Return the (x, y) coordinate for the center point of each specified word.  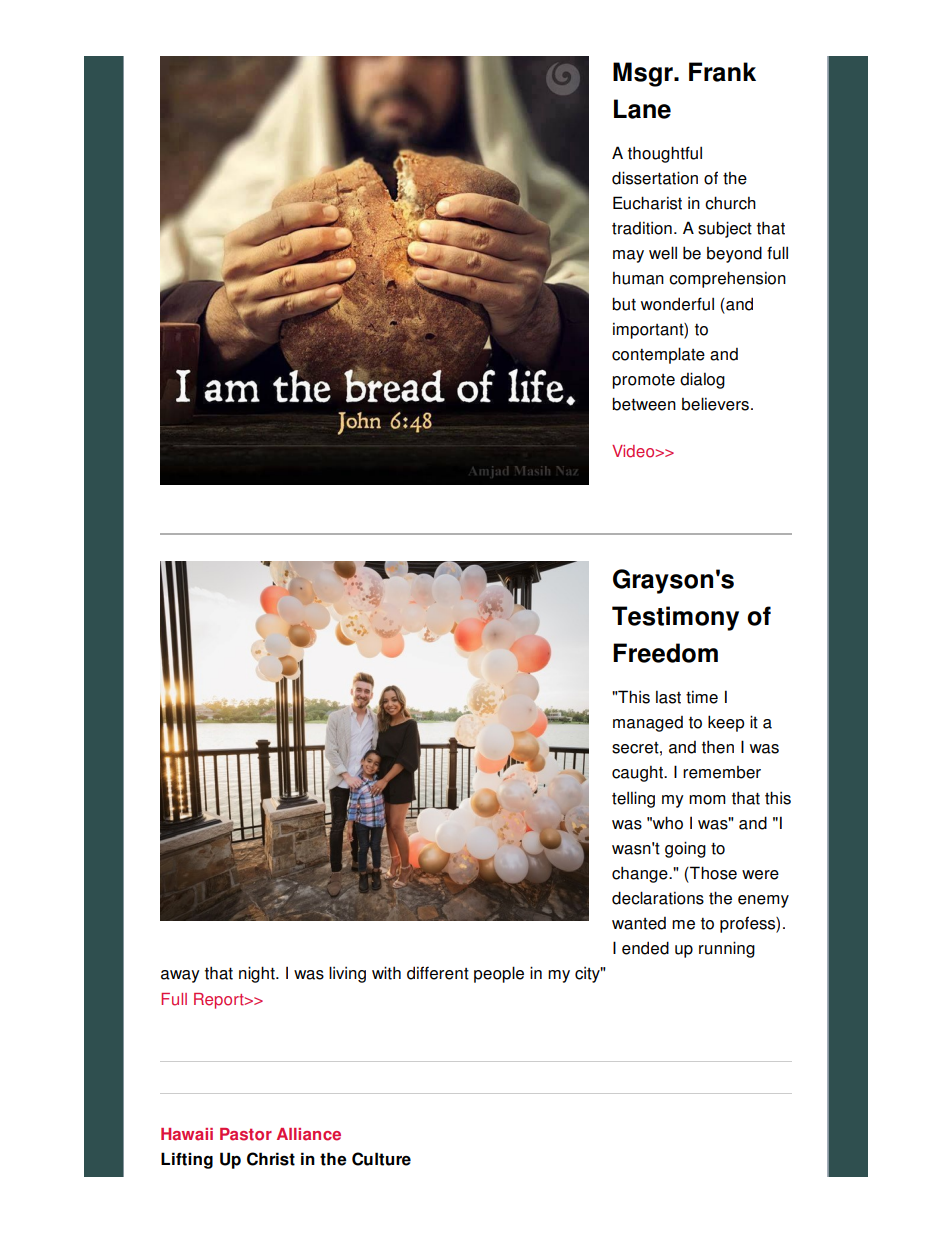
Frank (722, 72)
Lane (642, 109)
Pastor (246, 1134)
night (258, 974)
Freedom (665, 653)
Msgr (644, 74)
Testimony (675, 618)
